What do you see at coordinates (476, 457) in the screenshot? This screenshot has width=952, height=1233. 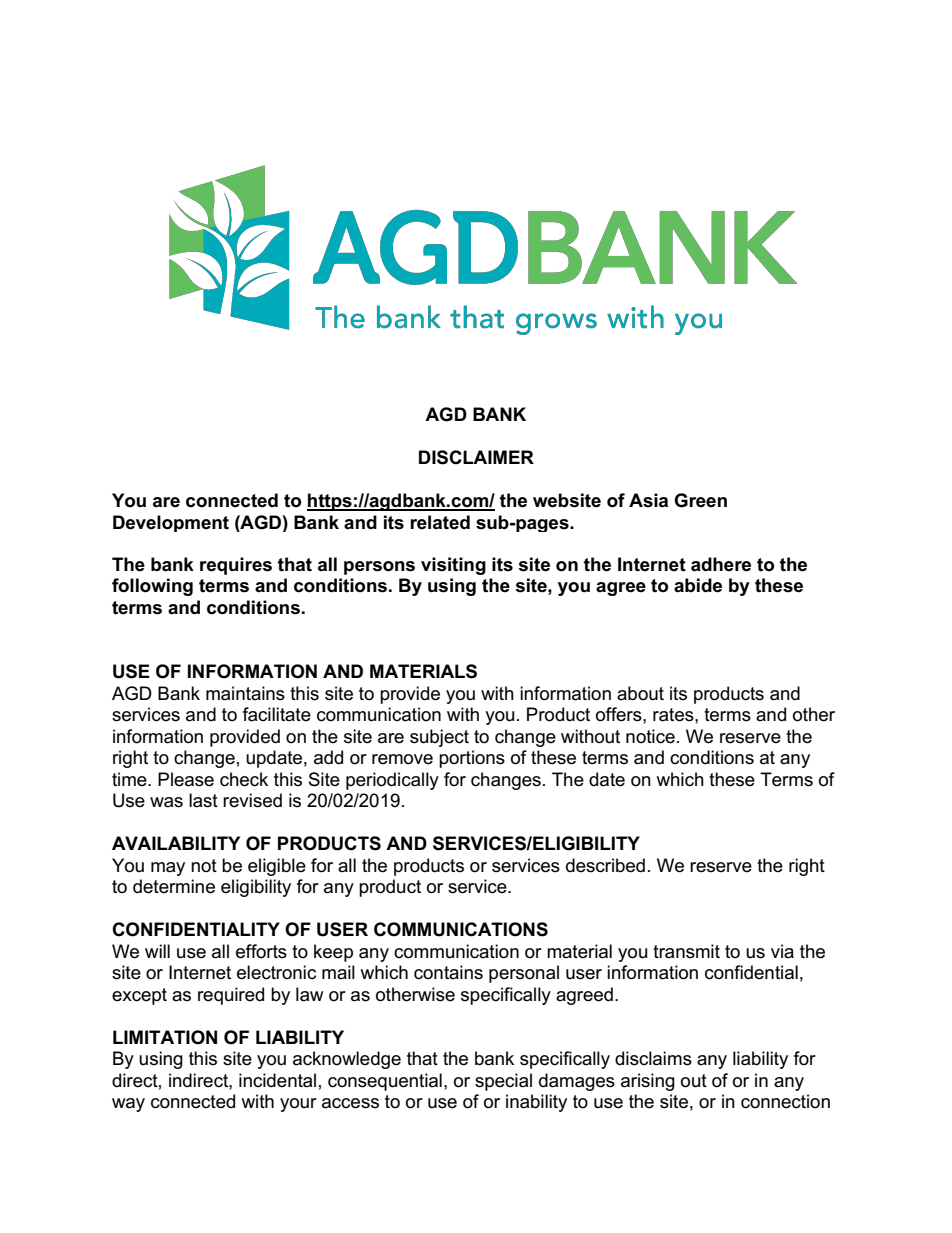 I see `DISCLAIMER` at bounding box center [476, 457].
